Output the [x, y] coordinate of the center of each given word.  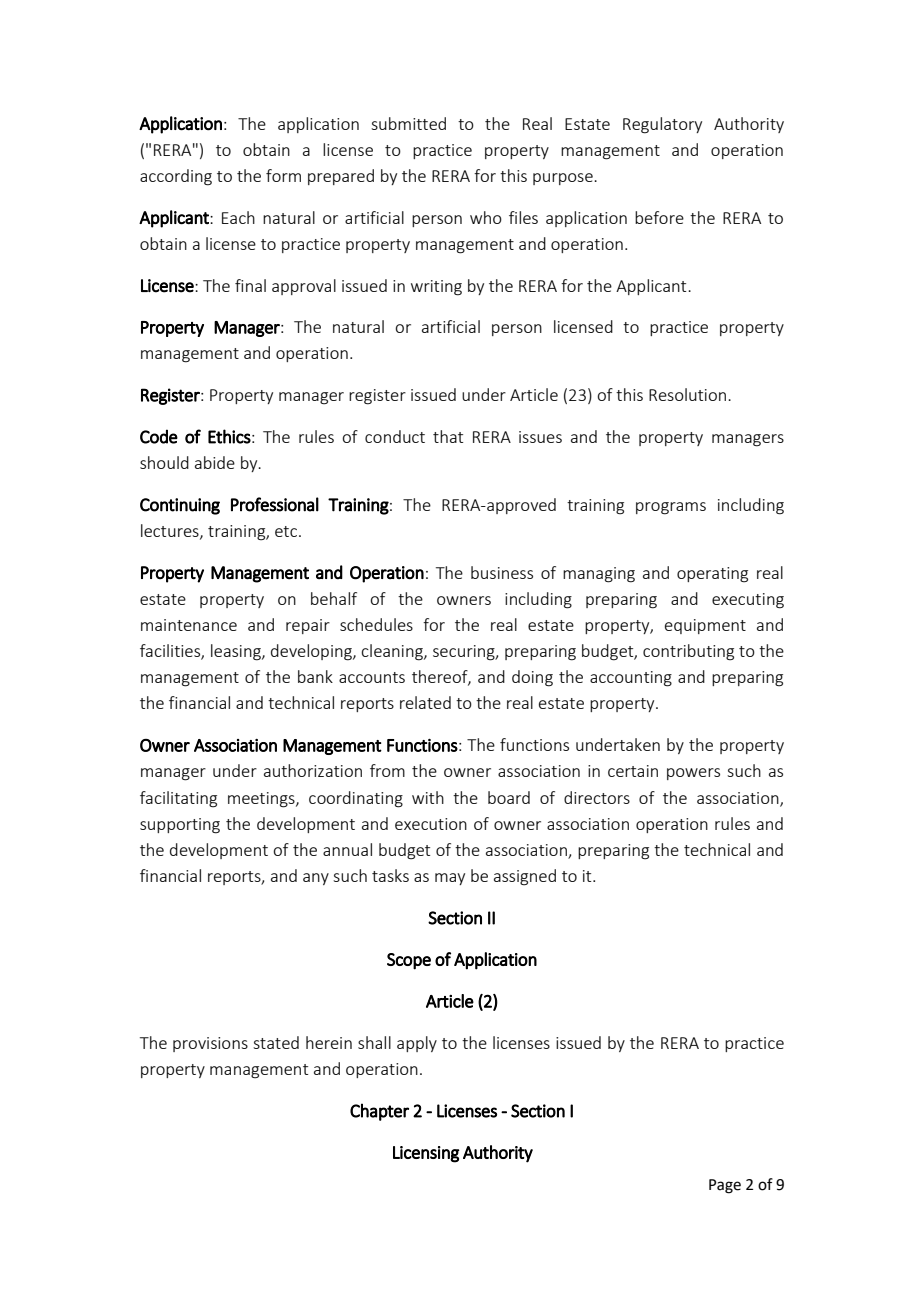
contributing [688, 652]
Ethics [229, 436]
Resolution [687, 394]
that [448, 436]
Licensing [426, 1154]
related [425, 702]
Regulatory [662, 125]
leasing [237, 652]
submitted [408, 123]
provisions [210, 1044]
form [283, 175]
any [316, 879]
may [450, 879]
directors [597, 797]
